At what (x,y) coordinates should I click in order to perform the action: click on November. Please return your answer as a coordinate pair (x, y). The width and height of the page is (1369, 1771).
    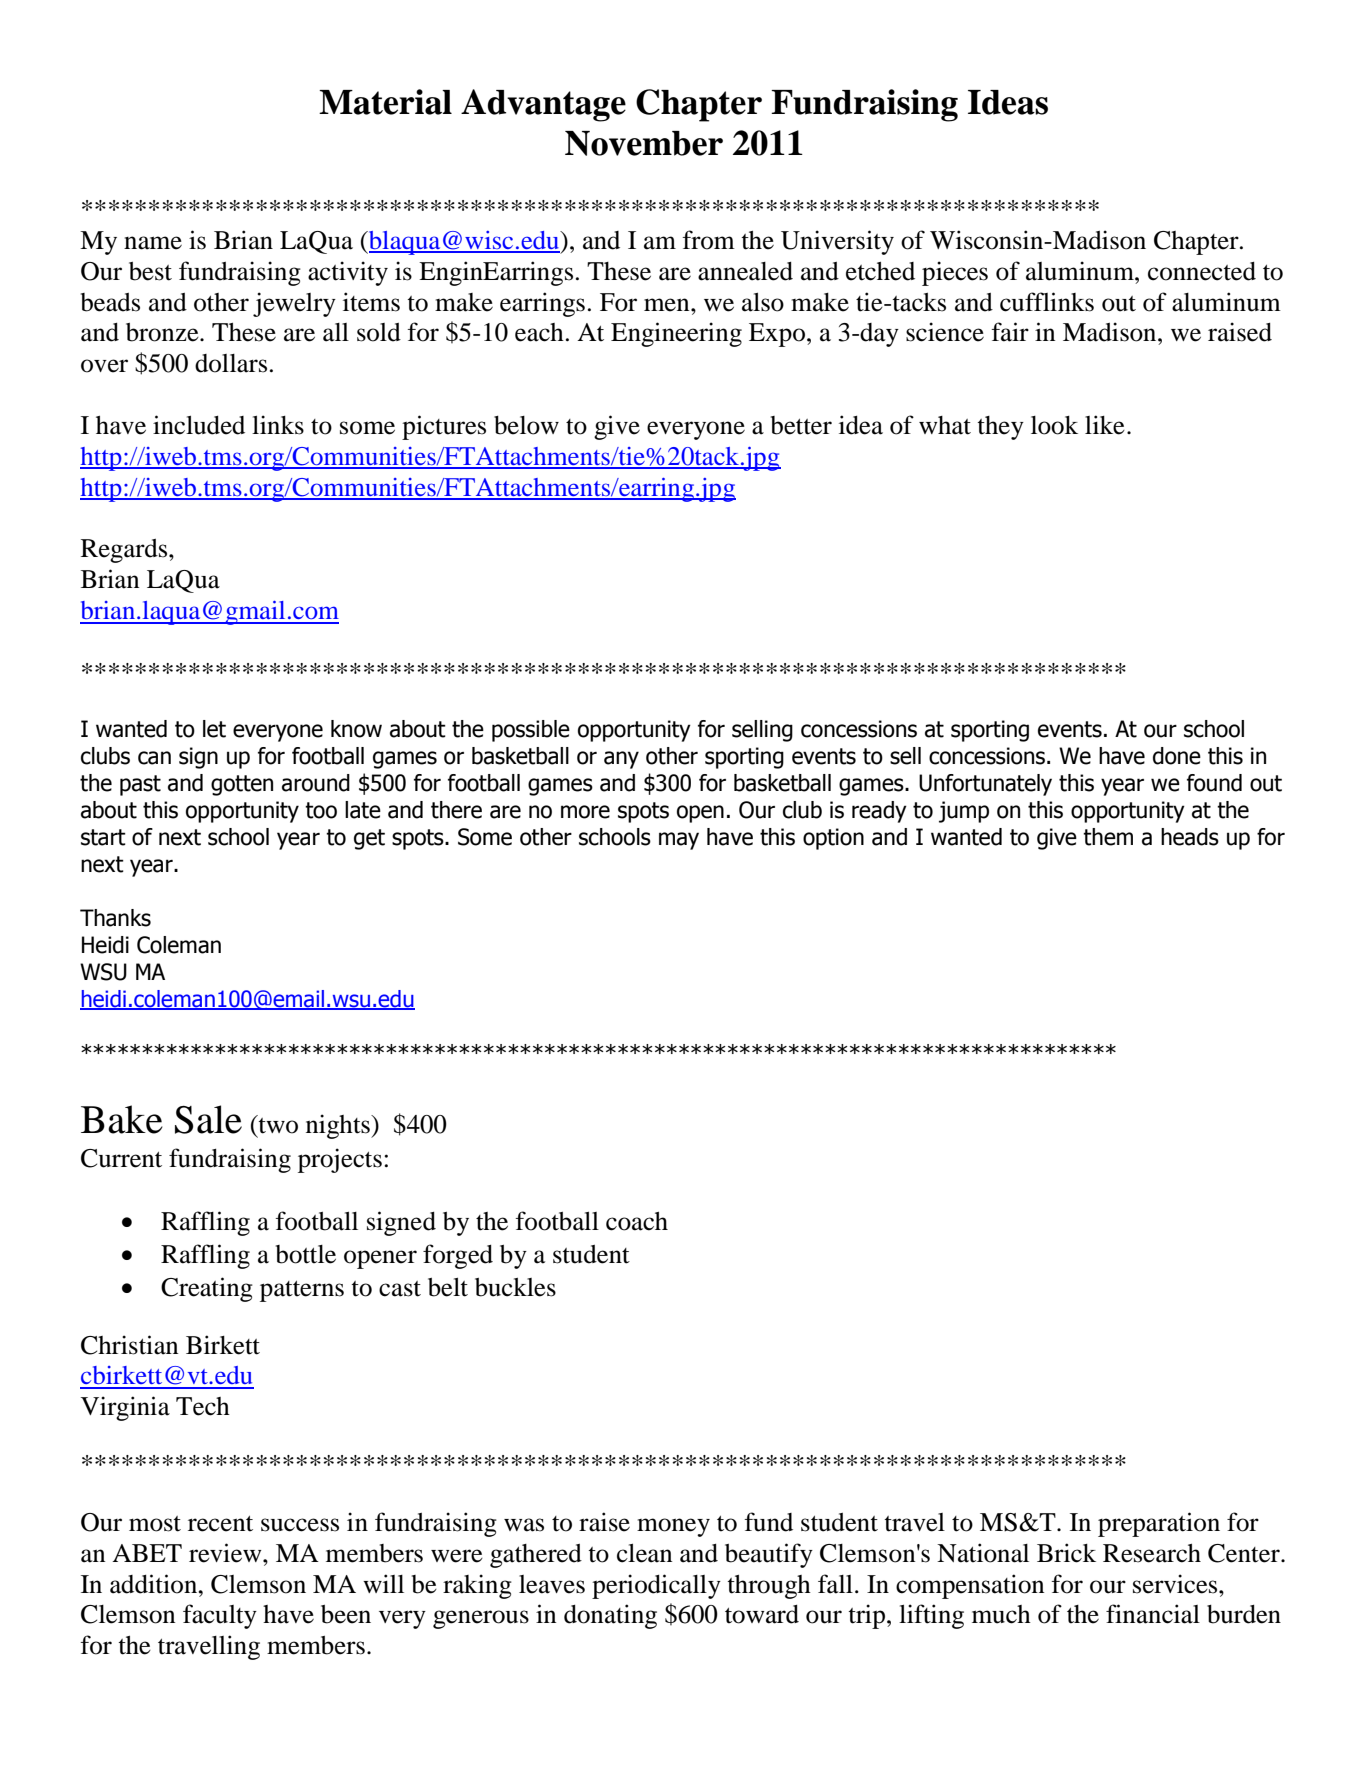
    Looking at the image, I should click on (644, 143).
